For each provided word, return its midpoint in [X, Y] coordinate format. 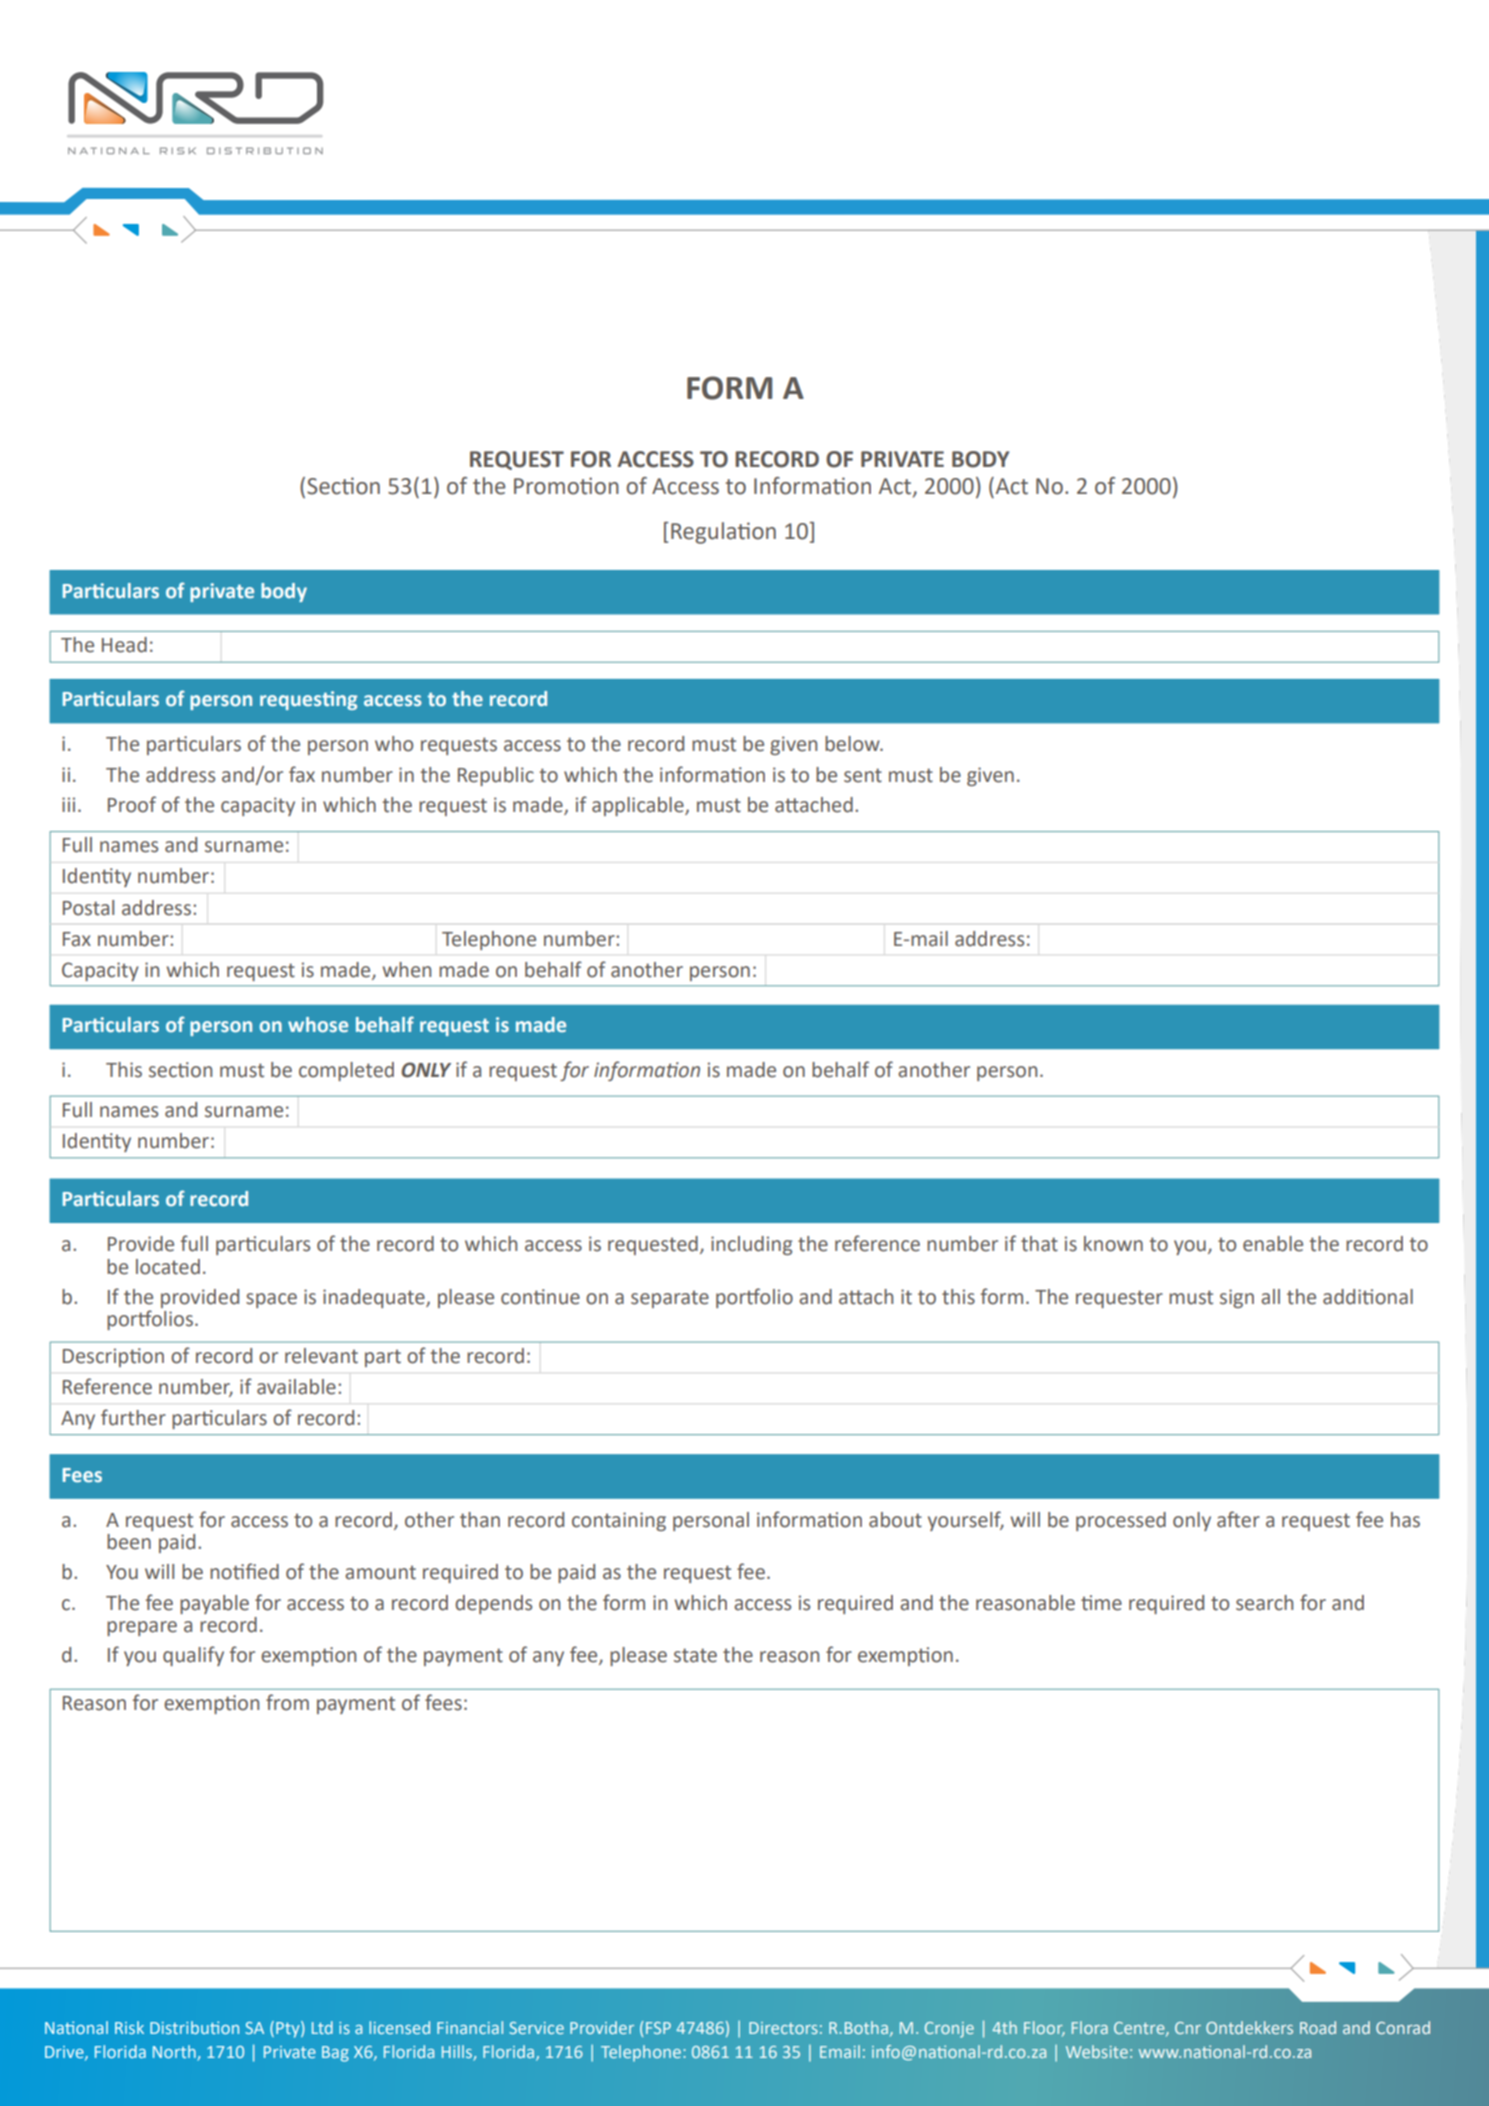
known [1113, 1244]
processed [1121, 1521]
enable [1273, 1244]
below [853, 744]
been [129, 1542]
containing [619, 1521]
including [751, 1245]
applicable [639, 806]
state [695, 1655]
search [1264, 1603]
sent [863, 775]
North [174, 2051]
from [287, 1702]
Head [124, 645]
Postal [88, 908]
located [168, 1267]
